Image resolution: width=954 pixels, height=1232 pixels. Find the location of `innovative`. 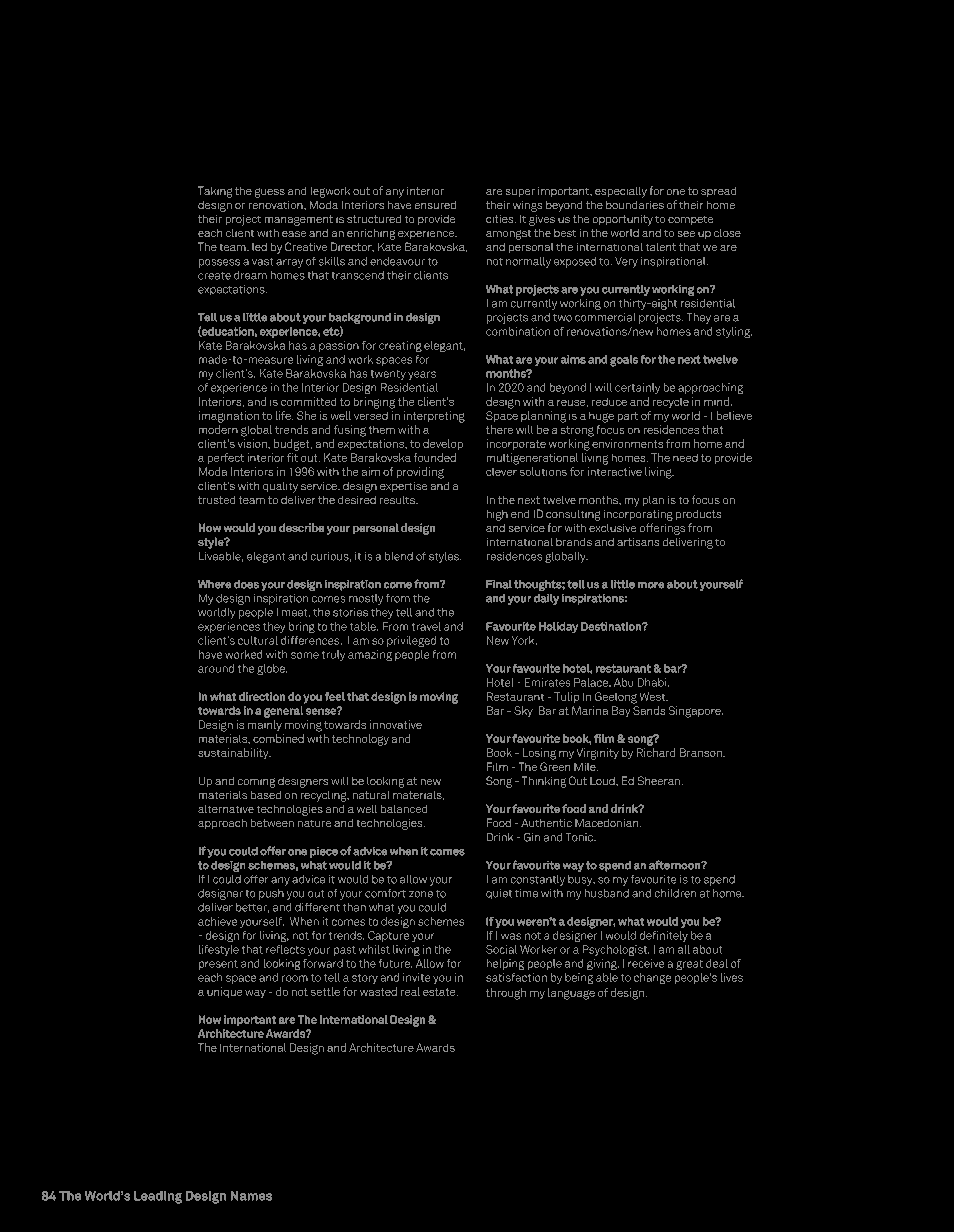

innovative is located at coordinates (396, 724).
